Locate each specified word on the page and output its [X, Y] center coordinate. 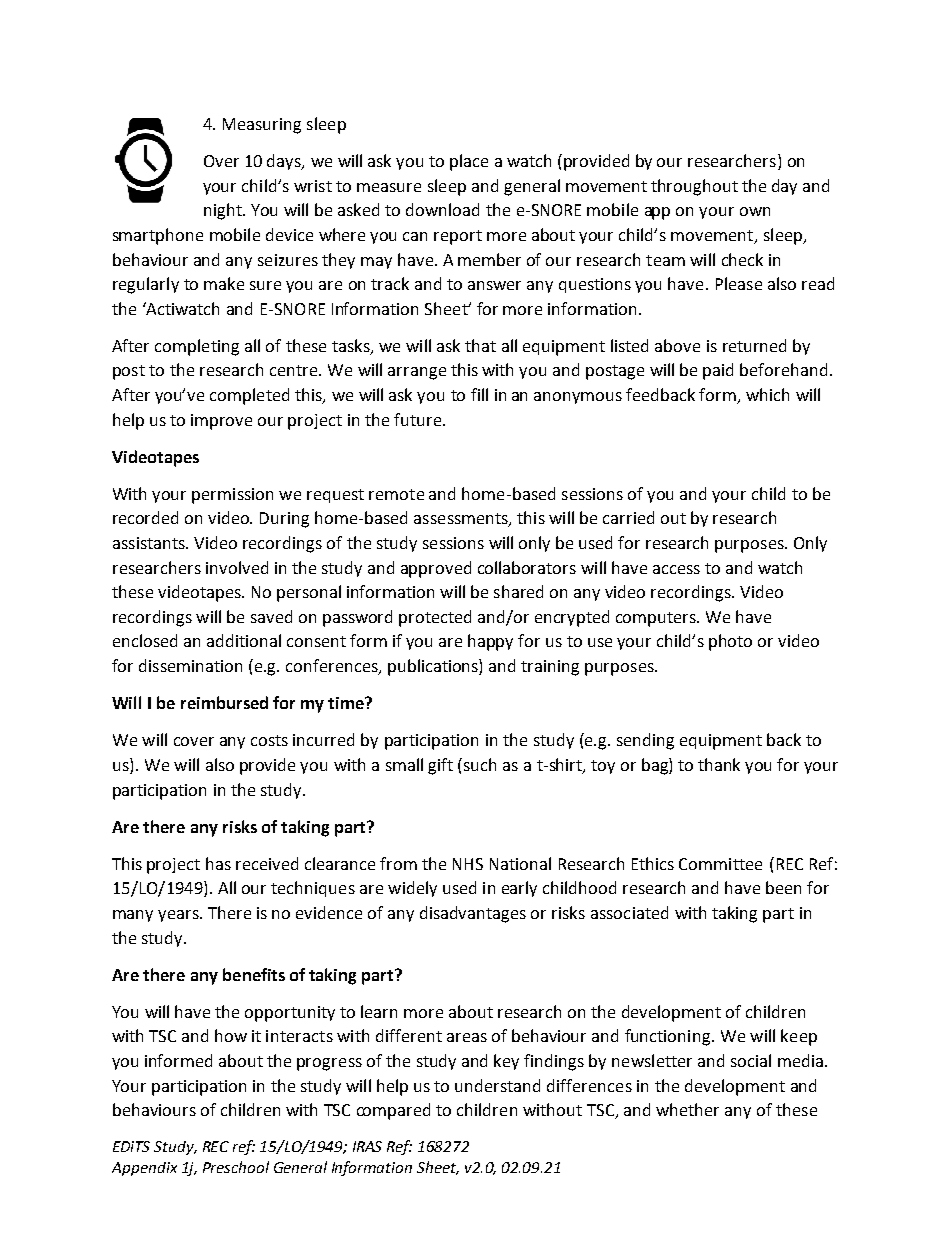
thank [719, 764]
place [469, 162]
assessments [462, 520]
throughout [694, 187]
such [480, 764]
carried [628, 517]
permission [232, 496]
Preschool [236, 1167]
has [218, 863]
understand [497, 1085]
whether [687, 1109]
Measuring [262, 126]
